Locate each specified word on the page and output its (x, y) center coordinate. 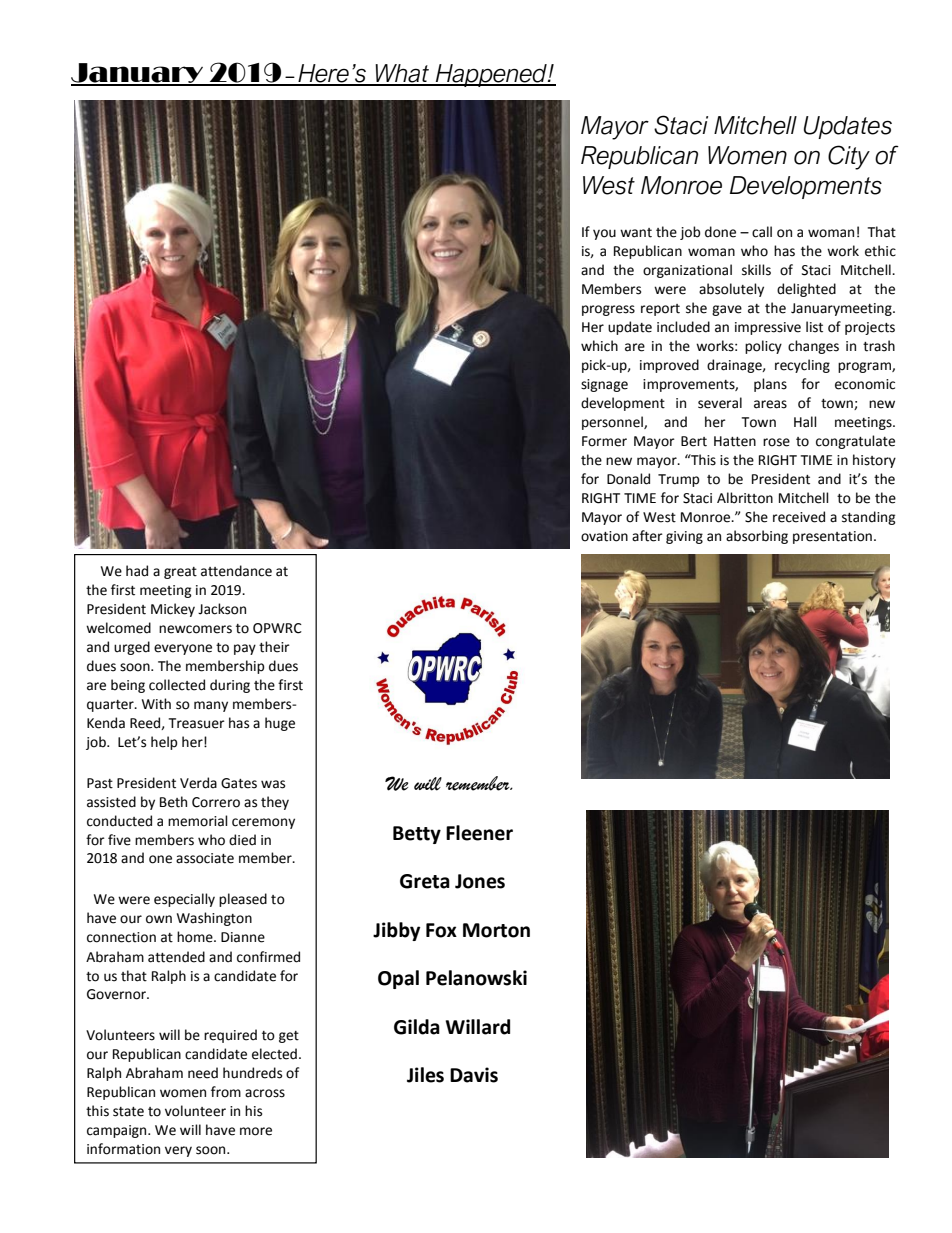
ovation (604, 536)
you (604, 234)
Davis (474, 1075)
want (636, 233)
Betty (417, 835)
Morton (496, 930)
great (180, 573)
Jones (480, 881)
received (799, 517)
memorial (198, 821)
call (762, 232)
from (226, 1092)
